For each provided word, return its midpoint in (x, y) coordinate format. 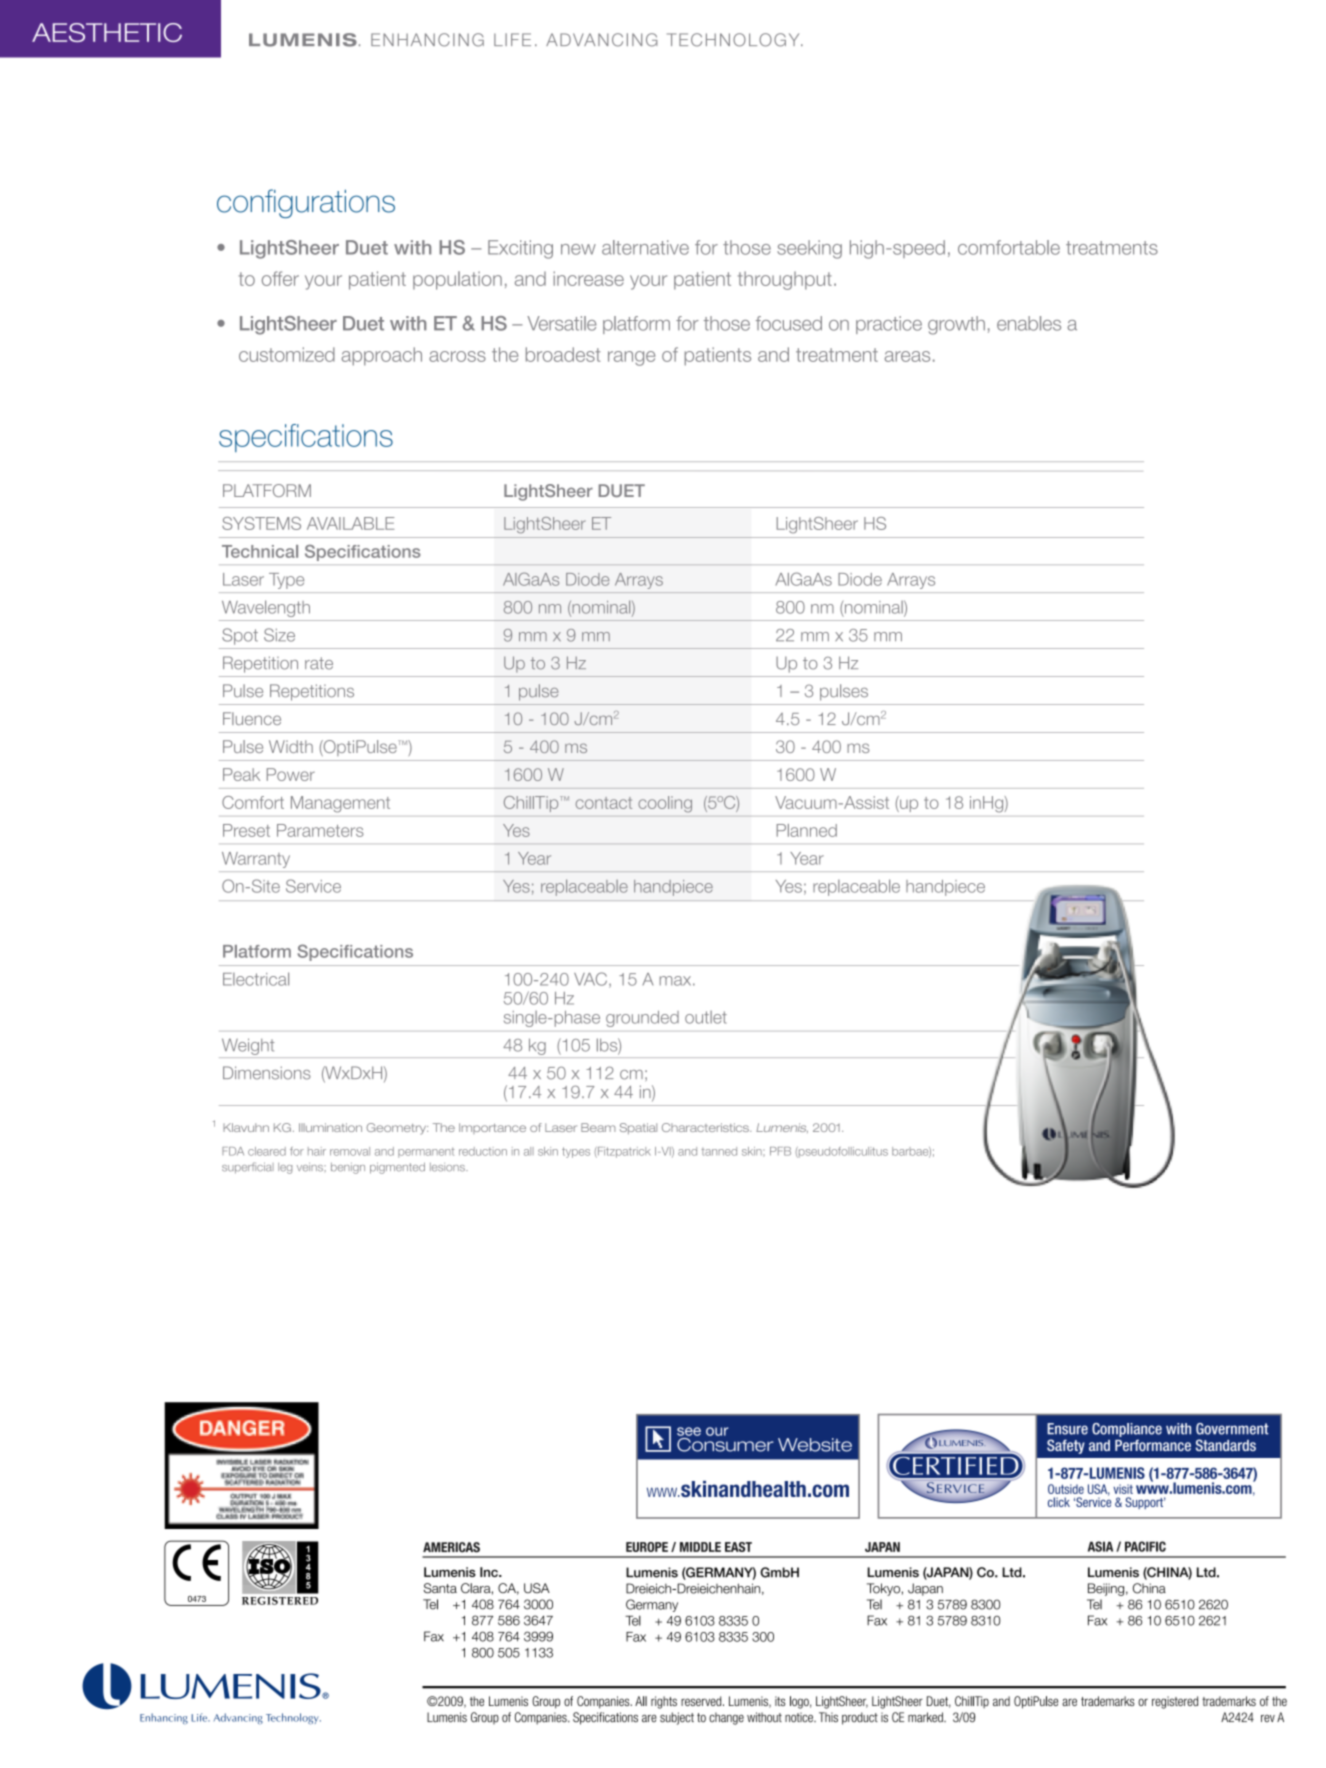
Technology (734, 40)
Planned (807, 830)
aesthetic (107, 32)
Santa (440, 1588)
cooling (665, 804)
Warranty (256, 860)
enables (1029, 323)
